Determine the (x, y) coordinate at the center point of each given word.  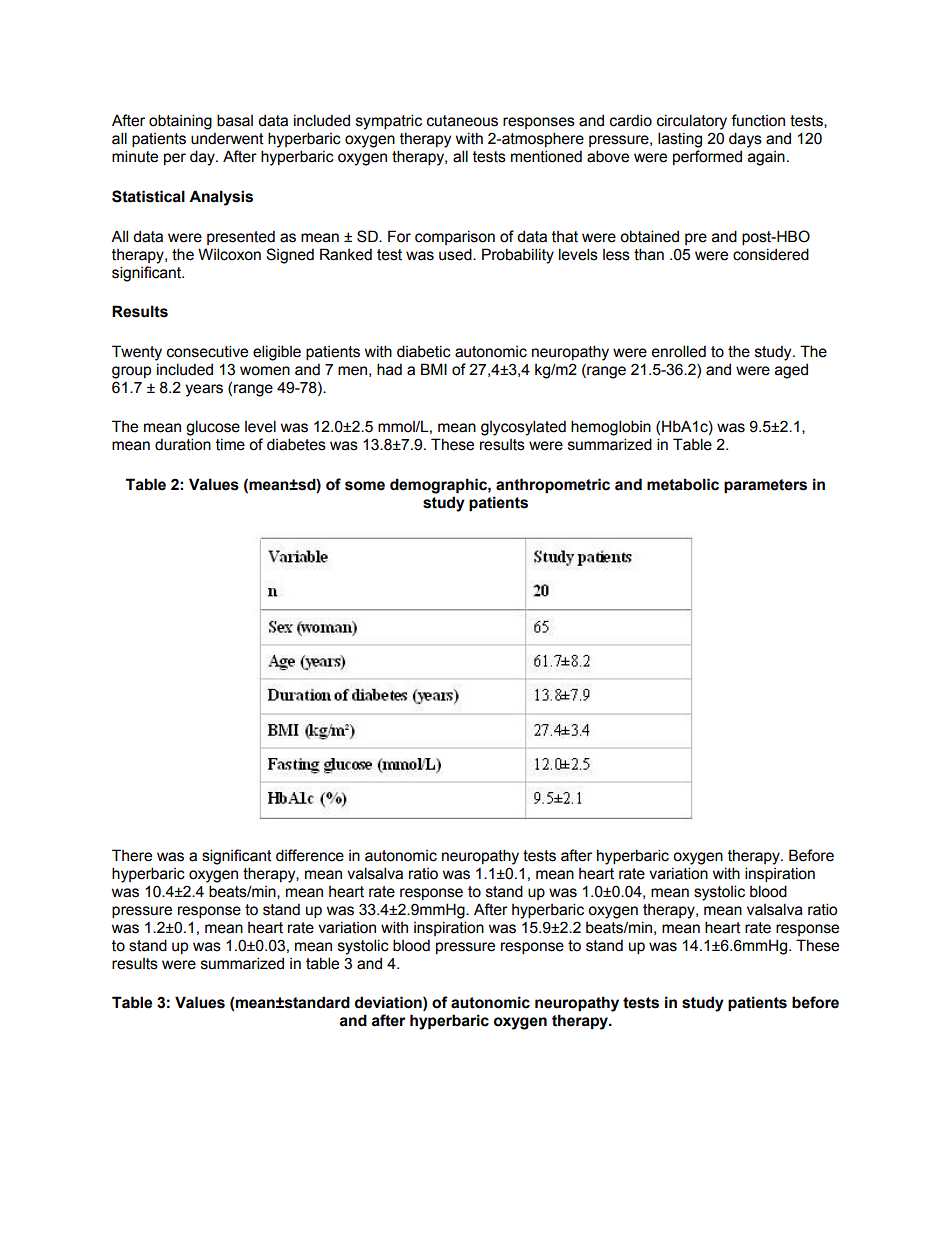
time (230, 444)
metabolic (683, 484)
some (365, 486)
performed (707, 157)
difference (310, 855)
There (132, 855)
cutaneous (462, 121)
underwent (227, 138)
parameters (765, 486)
